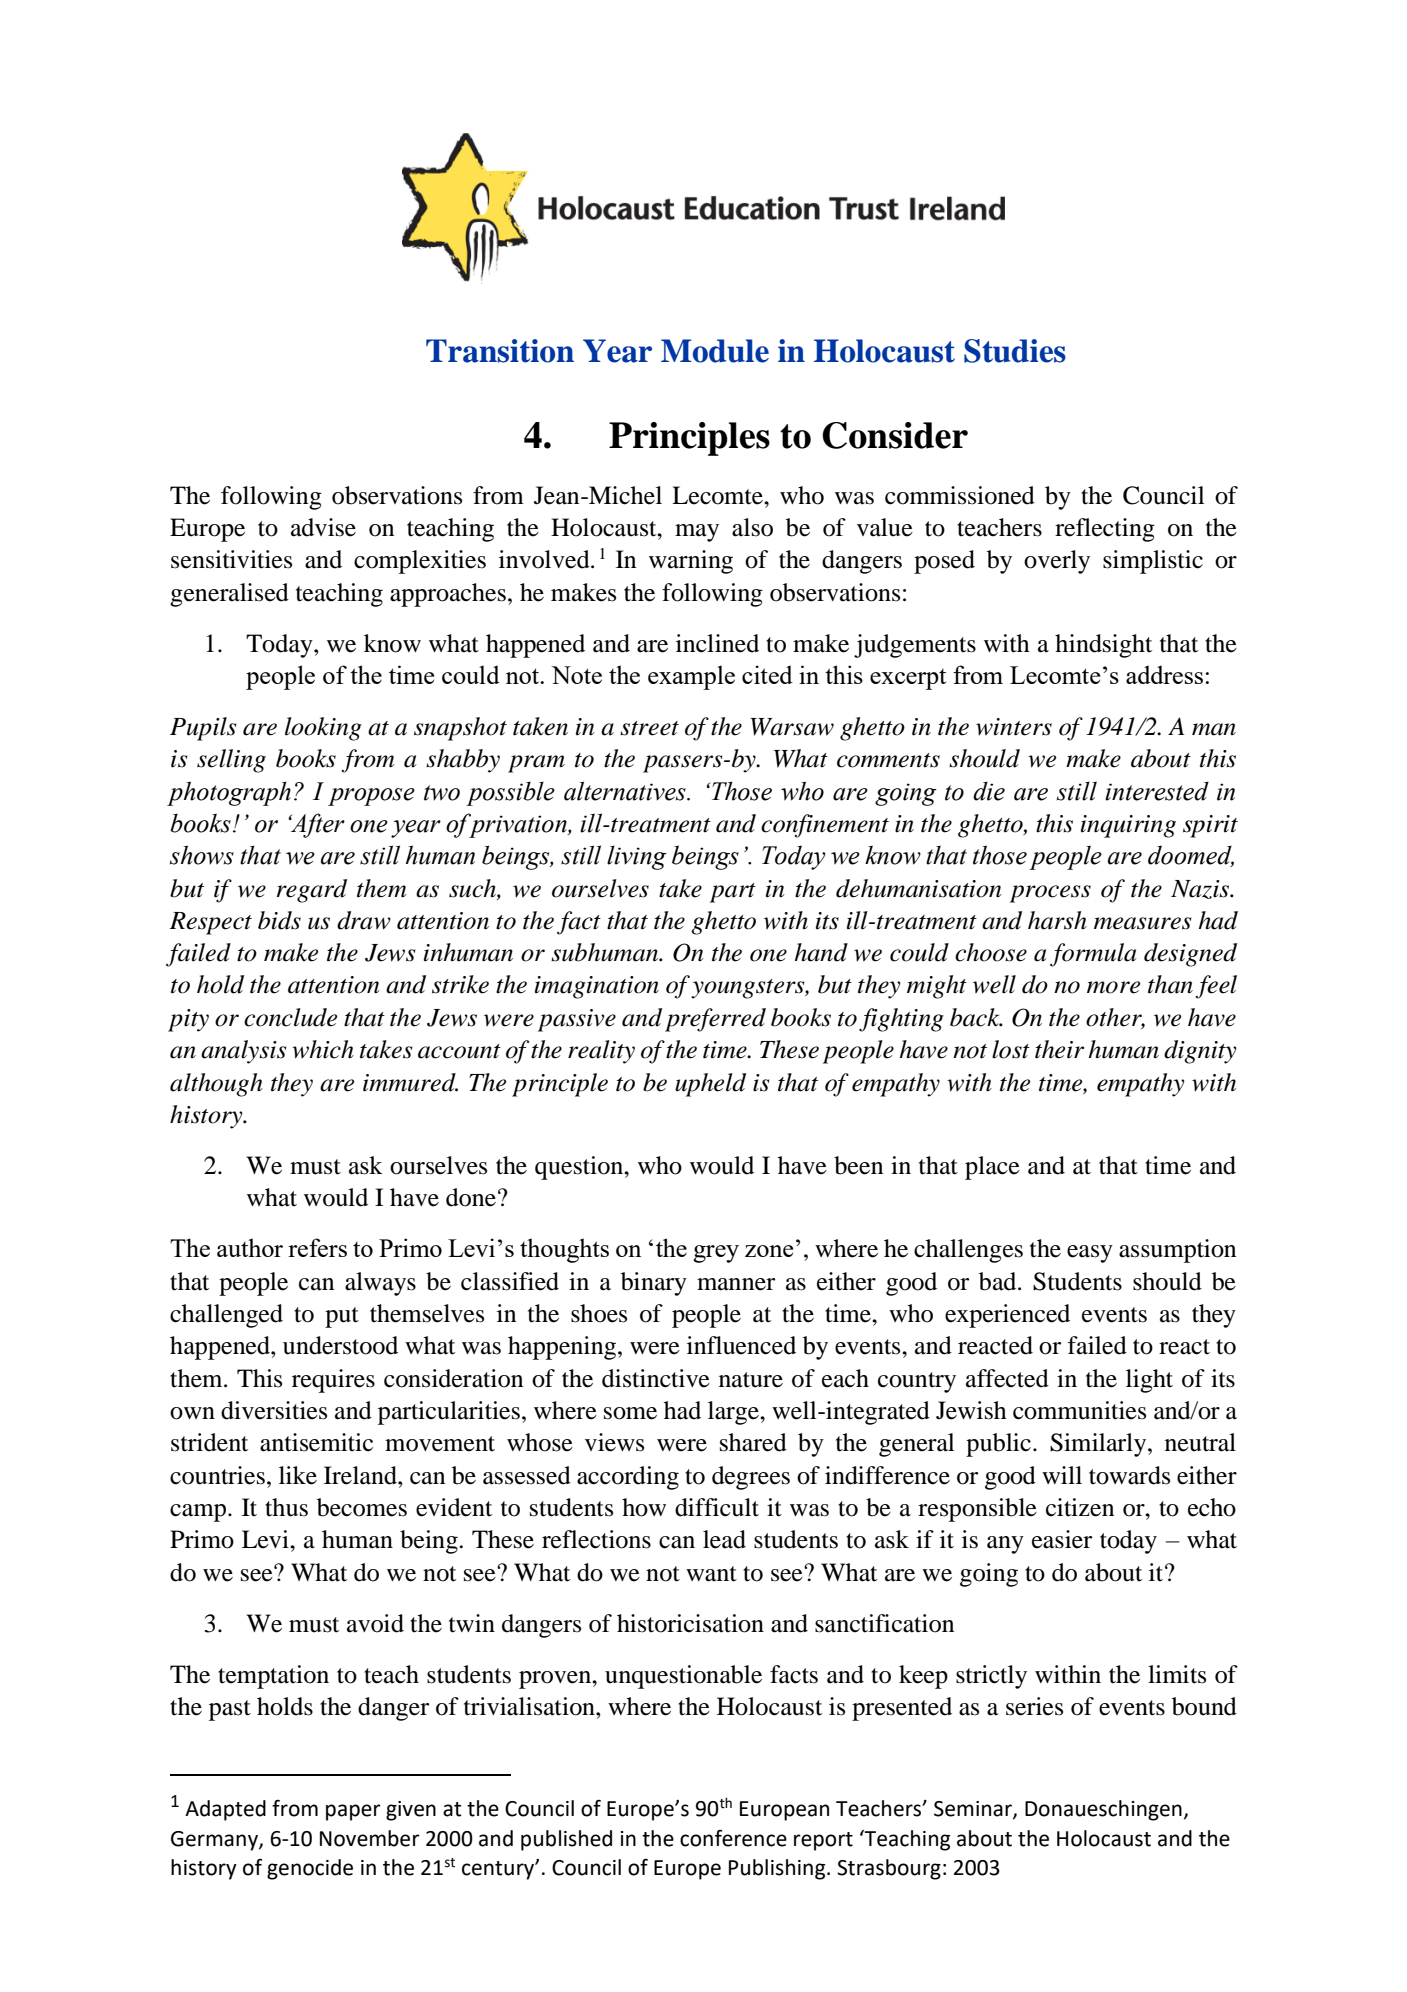 The width and height of the page is (1407, 1992). What do you see at coordinates (340, 1345) in the page?
I see `understood` at bounding box center [340, 1345].
